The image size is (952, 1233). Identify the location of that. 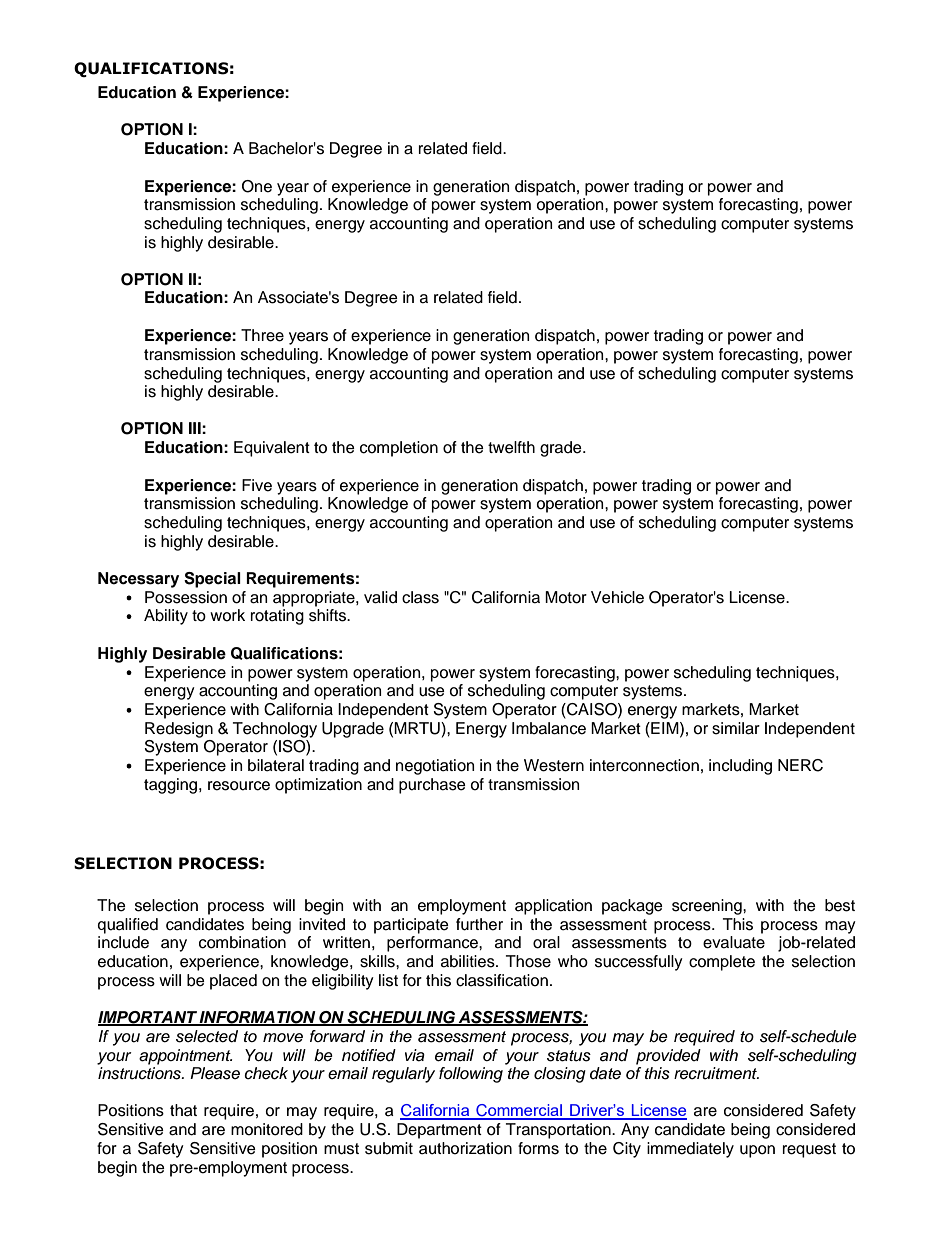
(183, 1110).
